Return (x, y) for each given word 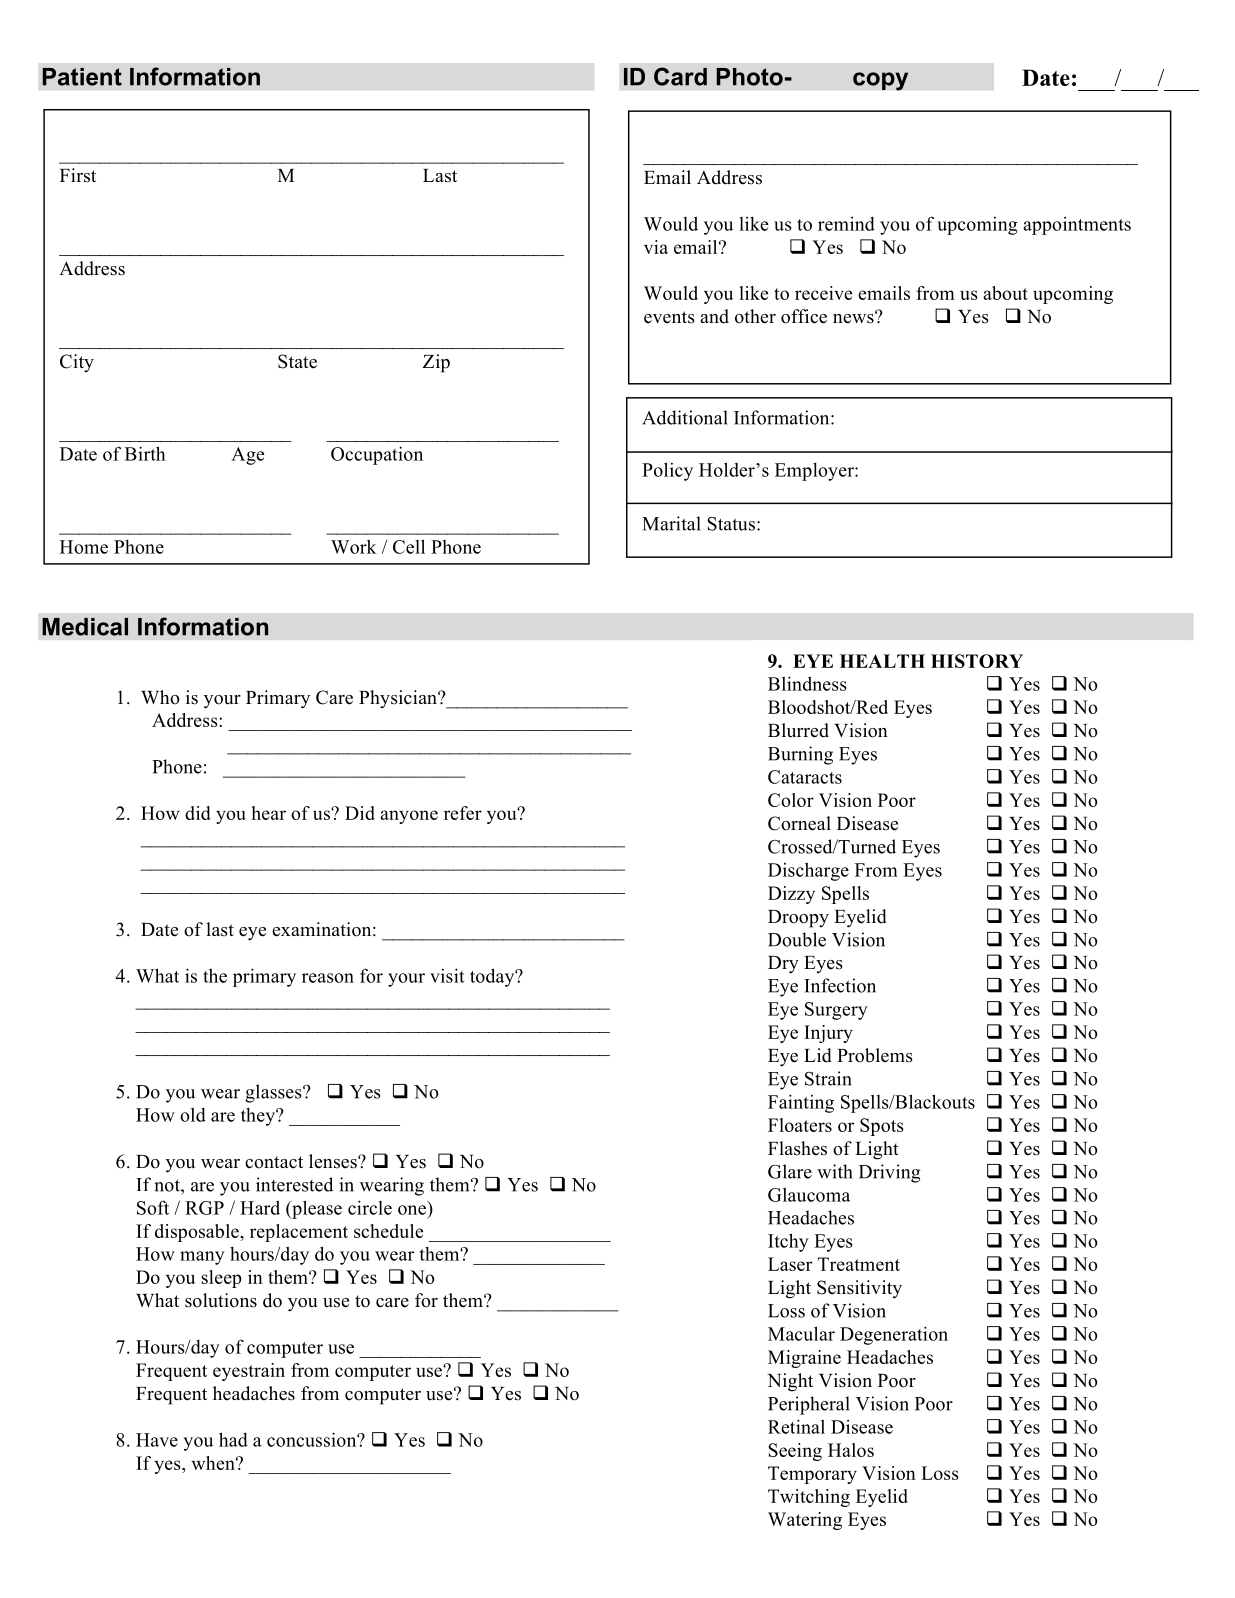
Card (680, 76)
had (233, 1439)
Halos (851, 1450)
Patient (82, 77)
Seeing (795, 1452)
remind (846, 224)
